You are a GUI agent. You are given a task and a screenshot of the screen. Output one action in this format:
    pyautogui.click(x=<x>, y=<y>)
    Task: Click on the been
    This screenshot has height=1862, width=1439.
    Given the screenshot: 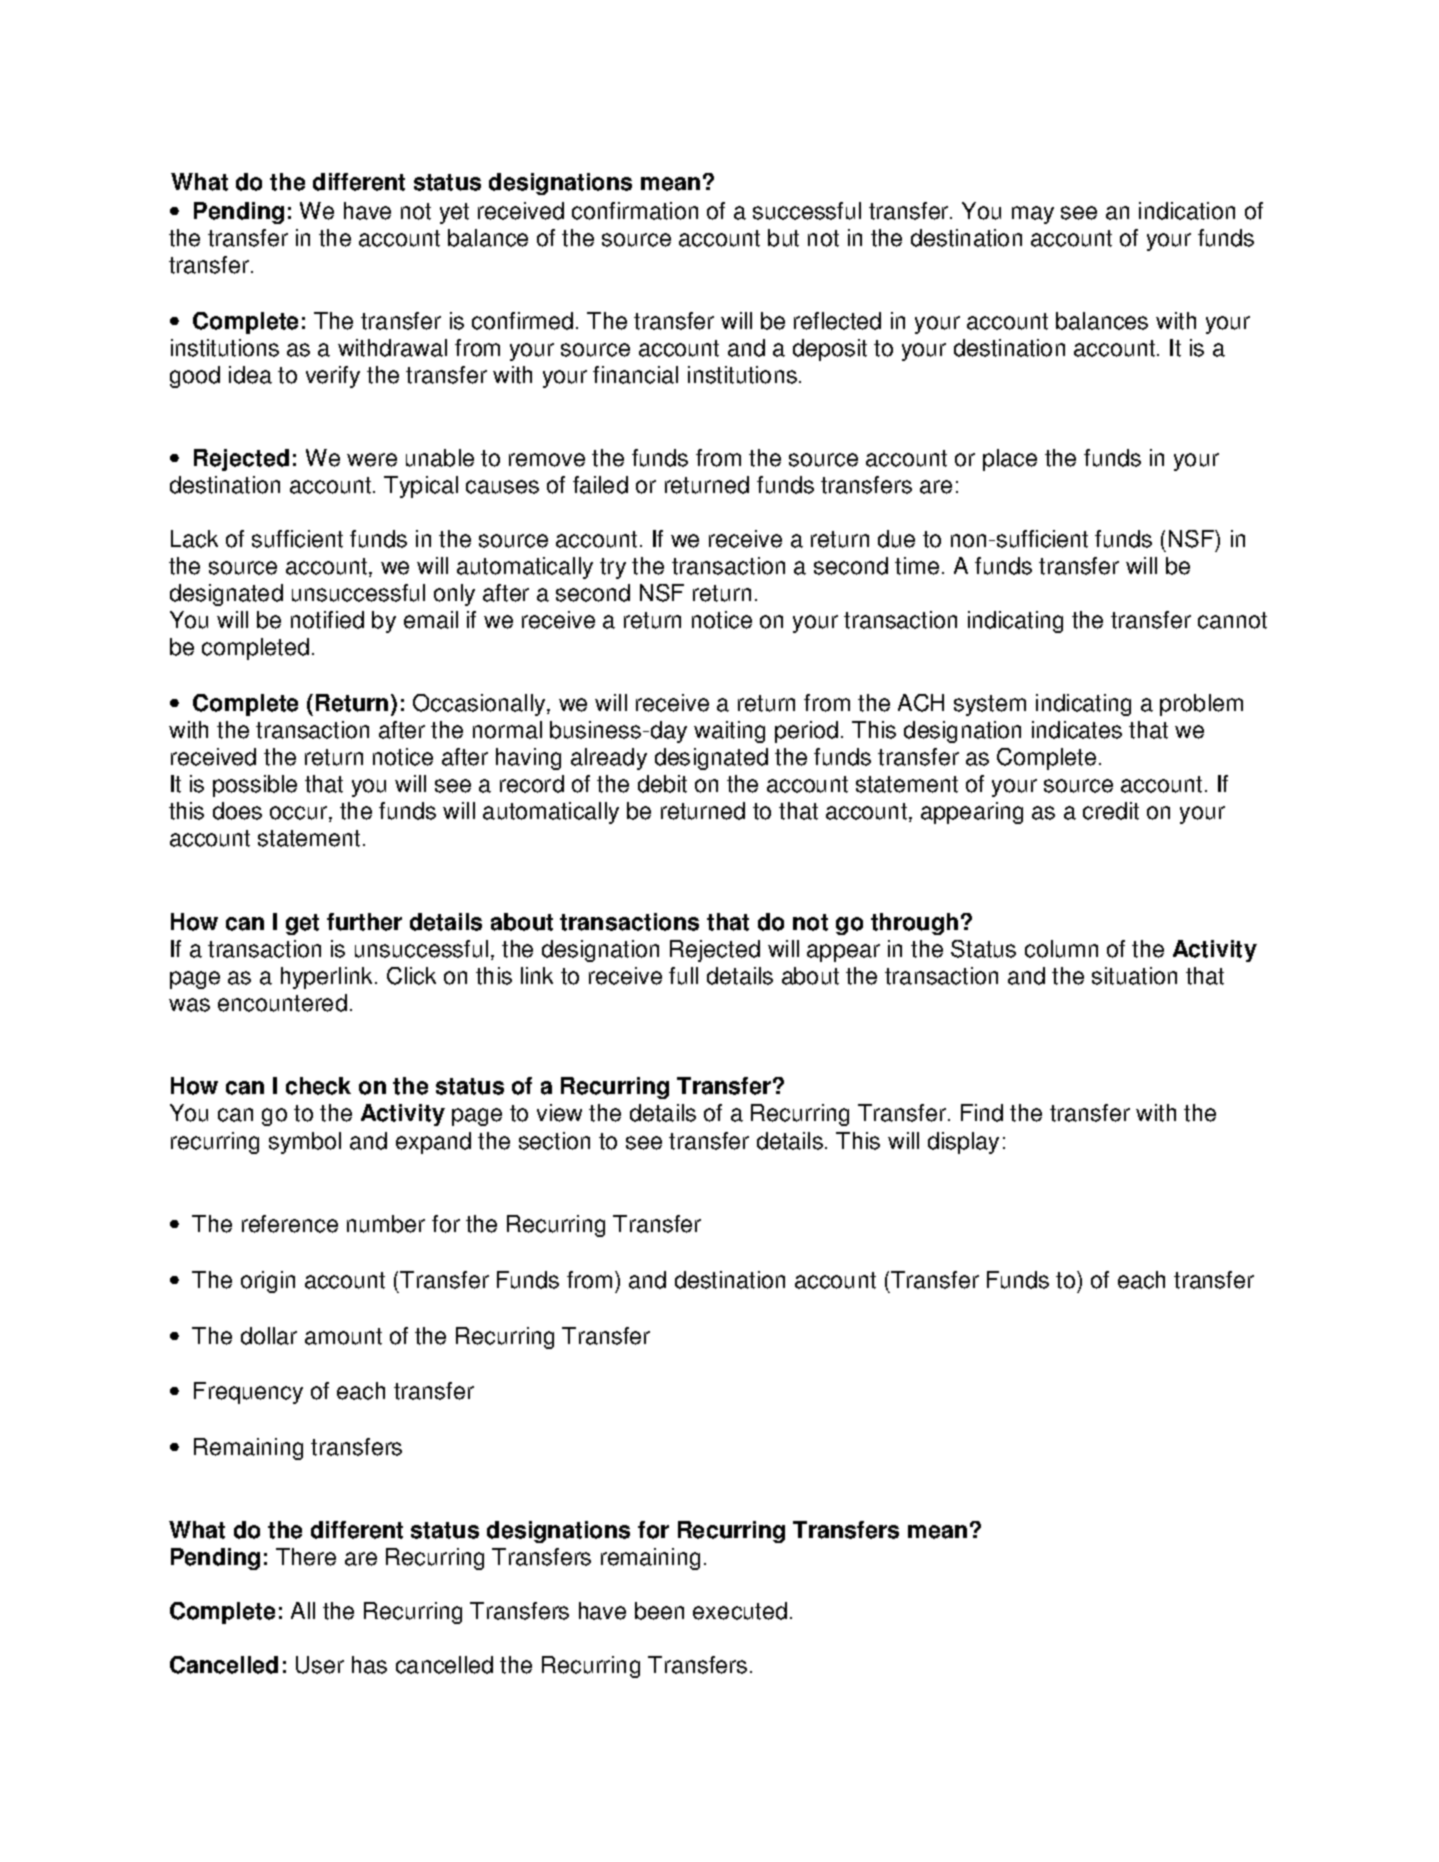 What is the action you would take?
    pyautogui.click(x=659, y=1611)
